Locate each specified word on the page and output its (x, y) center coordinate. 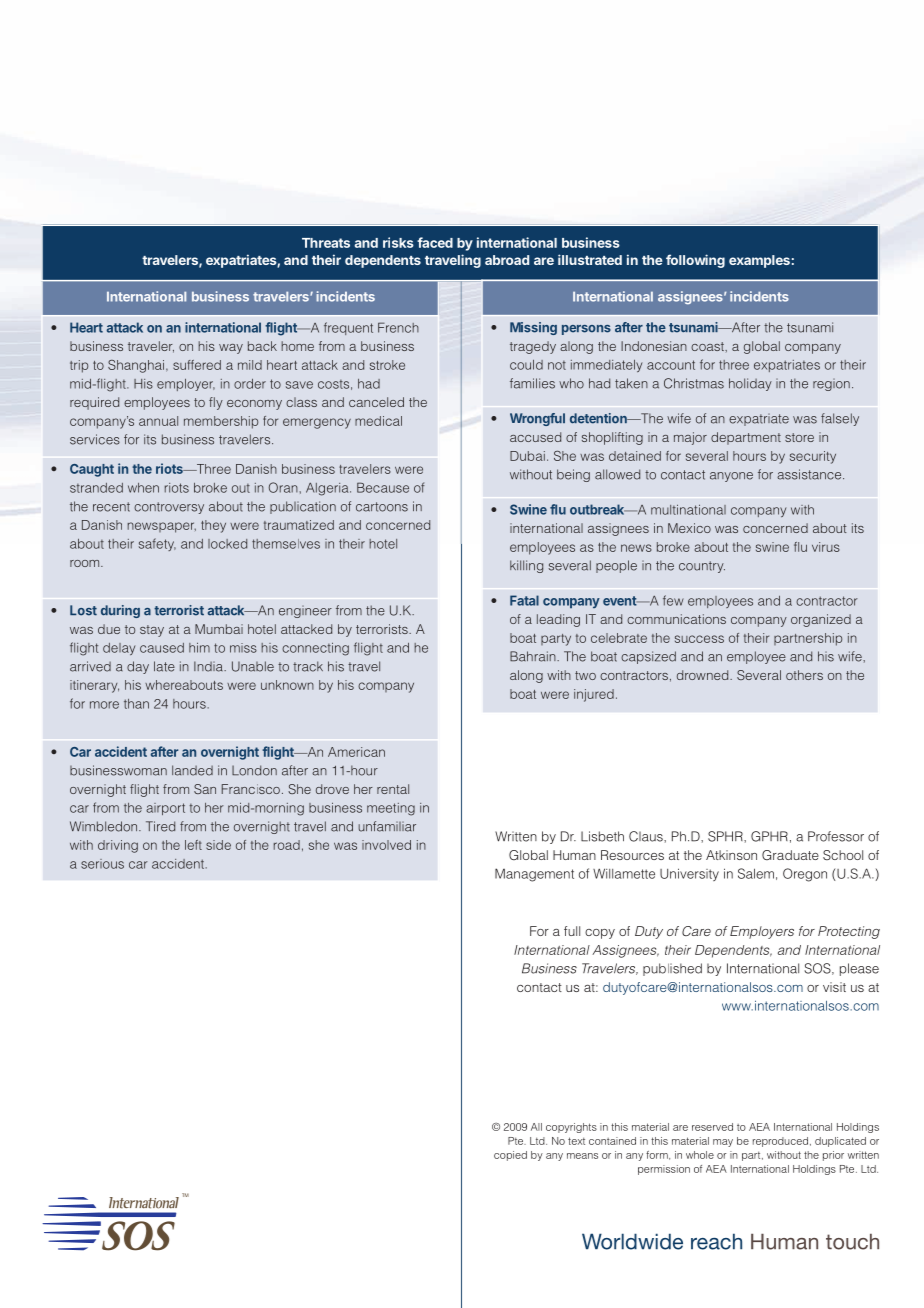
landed (192, 770)
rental (393, 789)
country (702, 567)
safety (157, 544)
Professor (836, 836)
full (572, 931)
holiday (750, 384)
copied (510, 1156)
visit (834, 987)
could (526, 365)
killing (526, 566)
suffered (197, 365)
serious (102, 864)
